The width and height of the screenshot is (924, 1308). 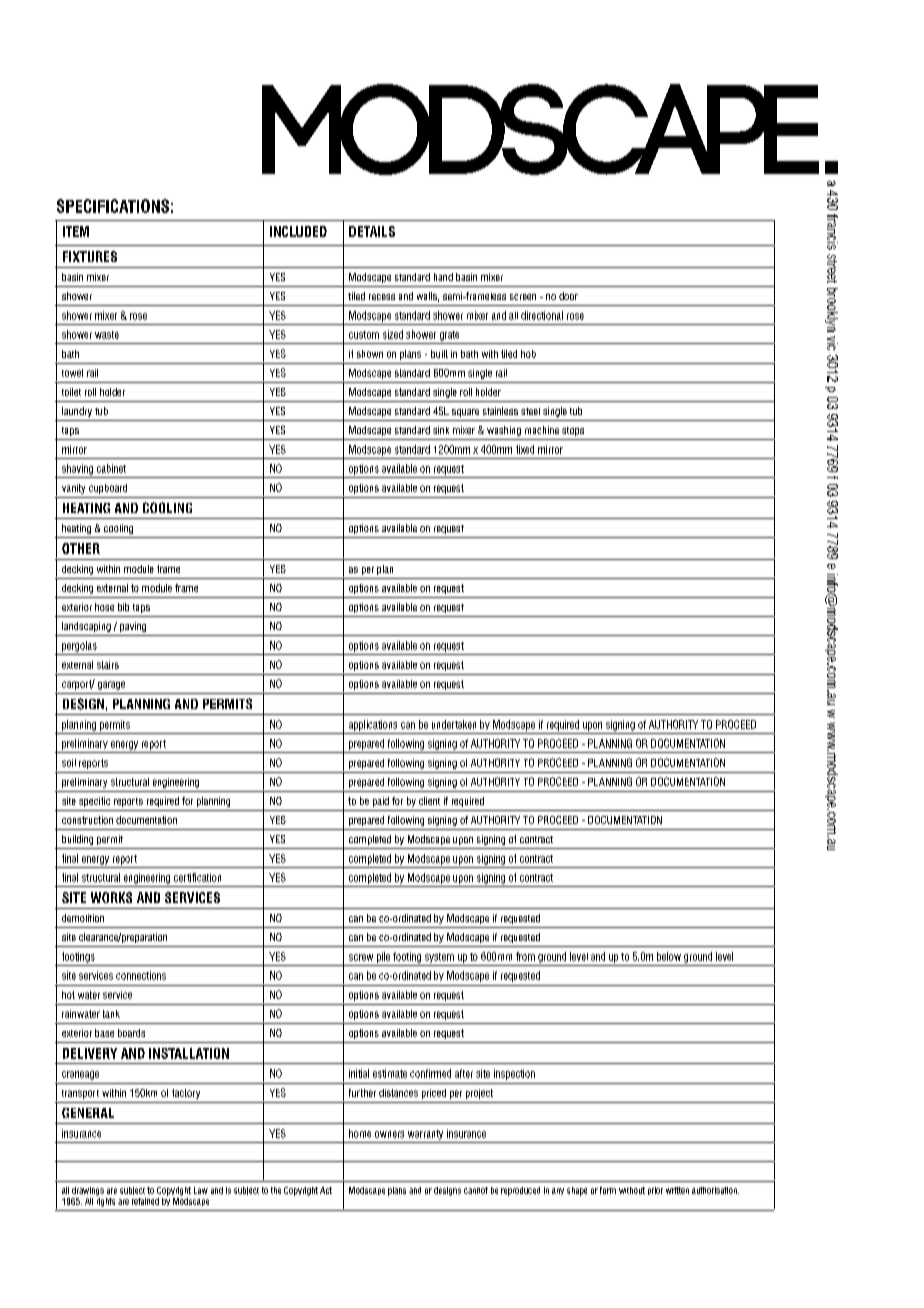 I want to click on FIXTURES, so click(x=90, y=256).
